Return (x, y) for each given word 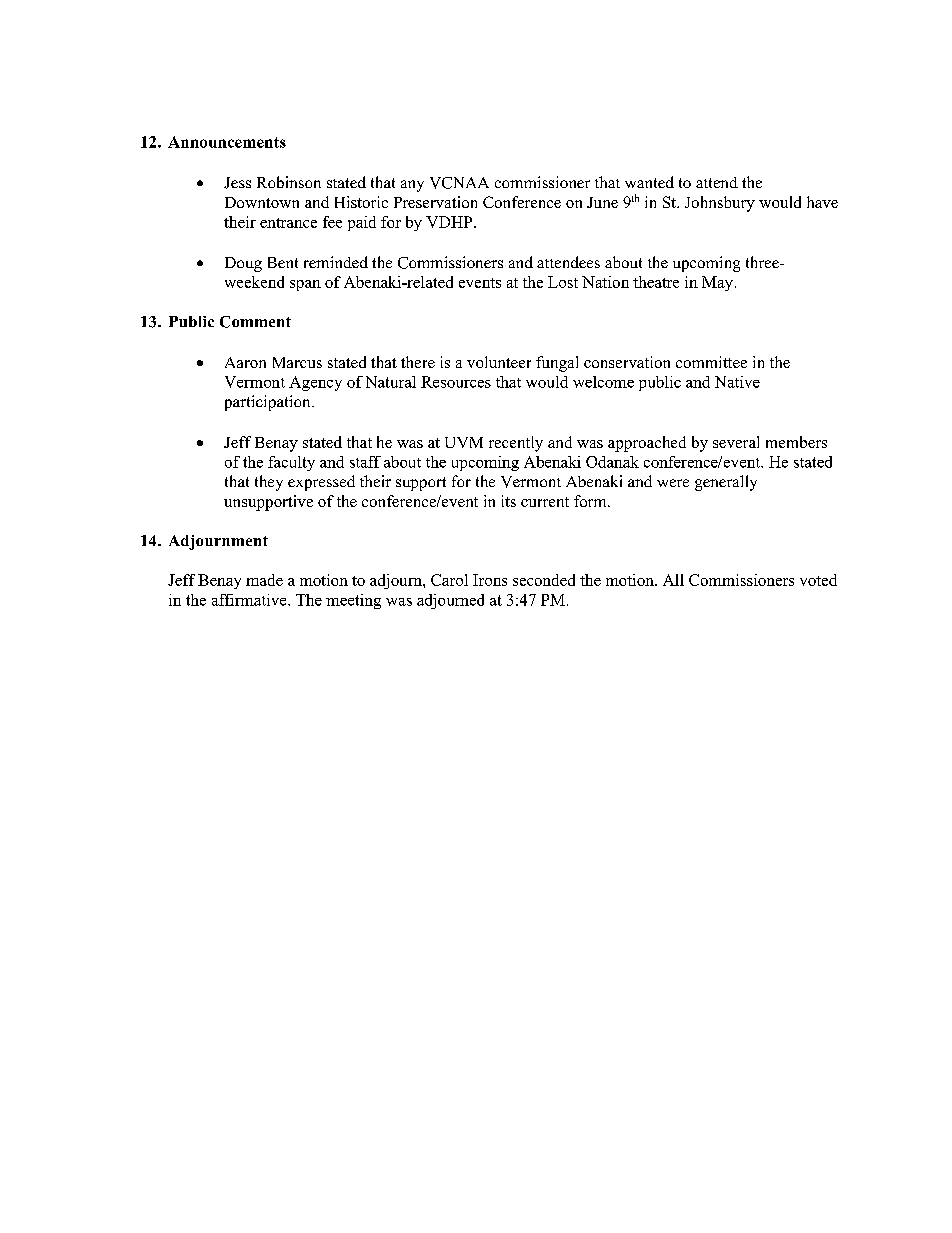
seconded (544, 580)
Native (737, 382)
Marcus (297, 362)
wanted (649, 182)
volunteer (499, 362)
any (412, 186)
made (264, 580)
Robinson (289, 182)
